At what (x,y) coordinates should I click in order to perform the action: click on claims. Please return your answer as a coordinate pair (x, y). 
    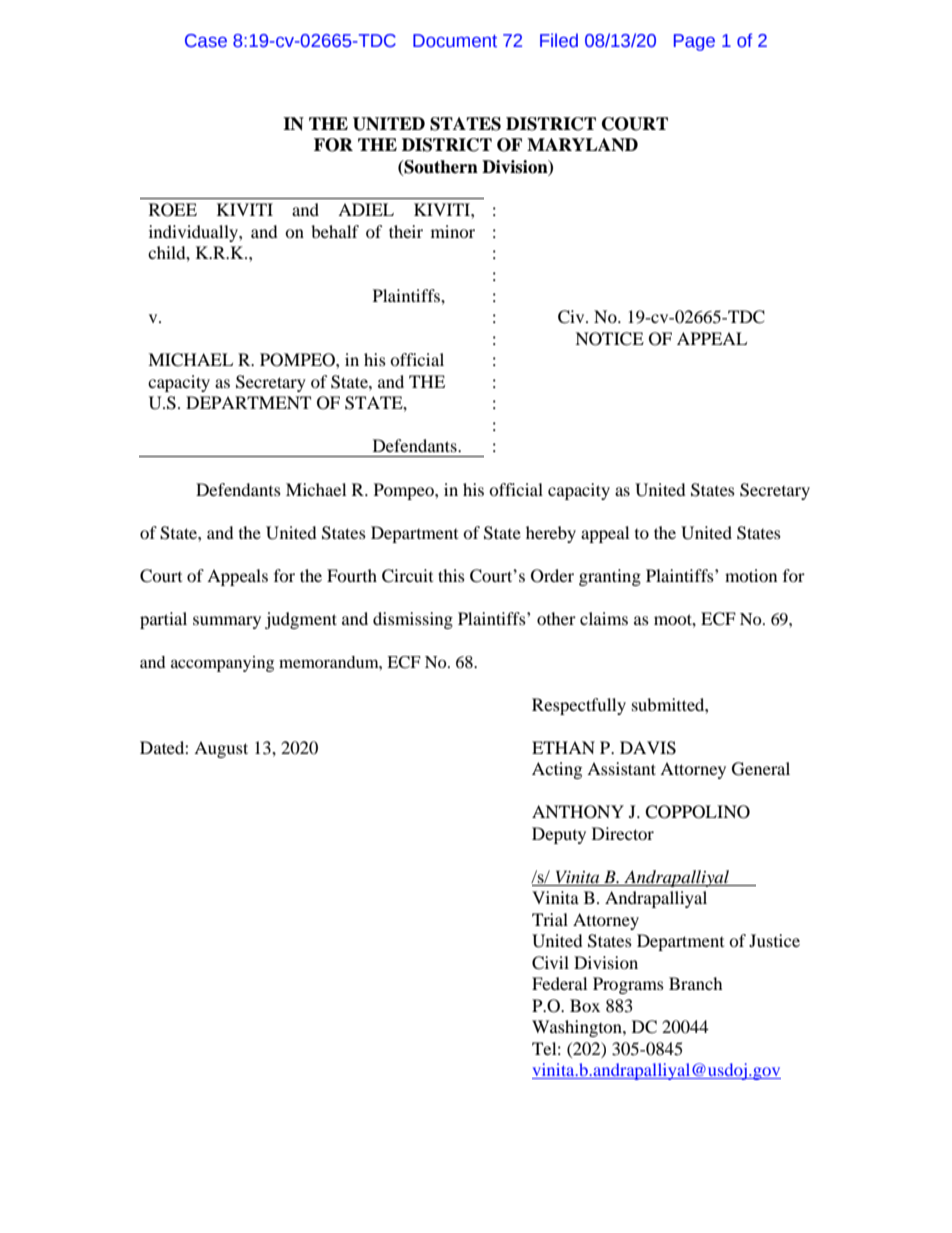
    Looking at the image, I should click on (604, 618).
